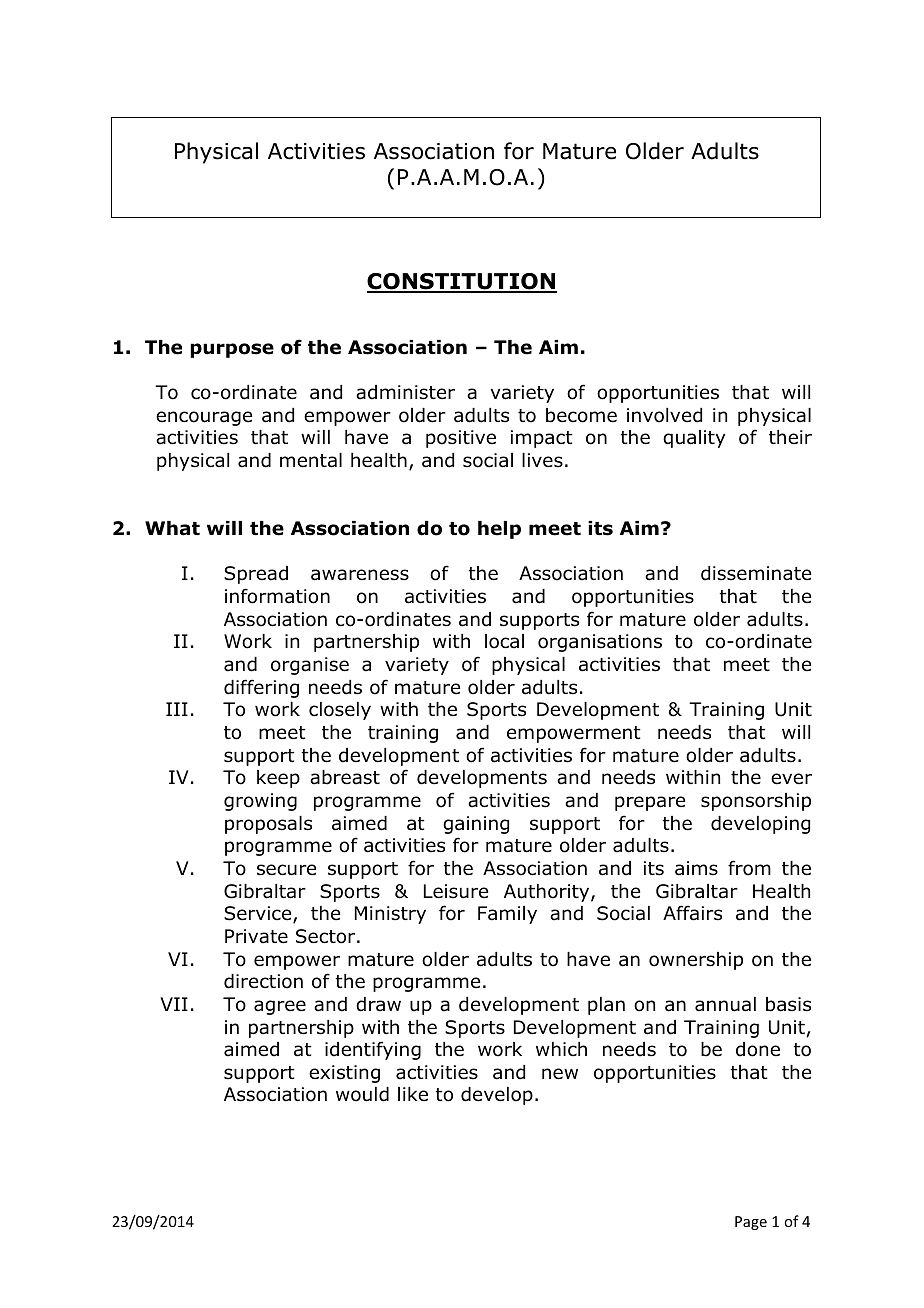 The image size is (924, 1308). Describe the element at coordinates (232, 350) in the screenshot. I see `purpose` at that location.
